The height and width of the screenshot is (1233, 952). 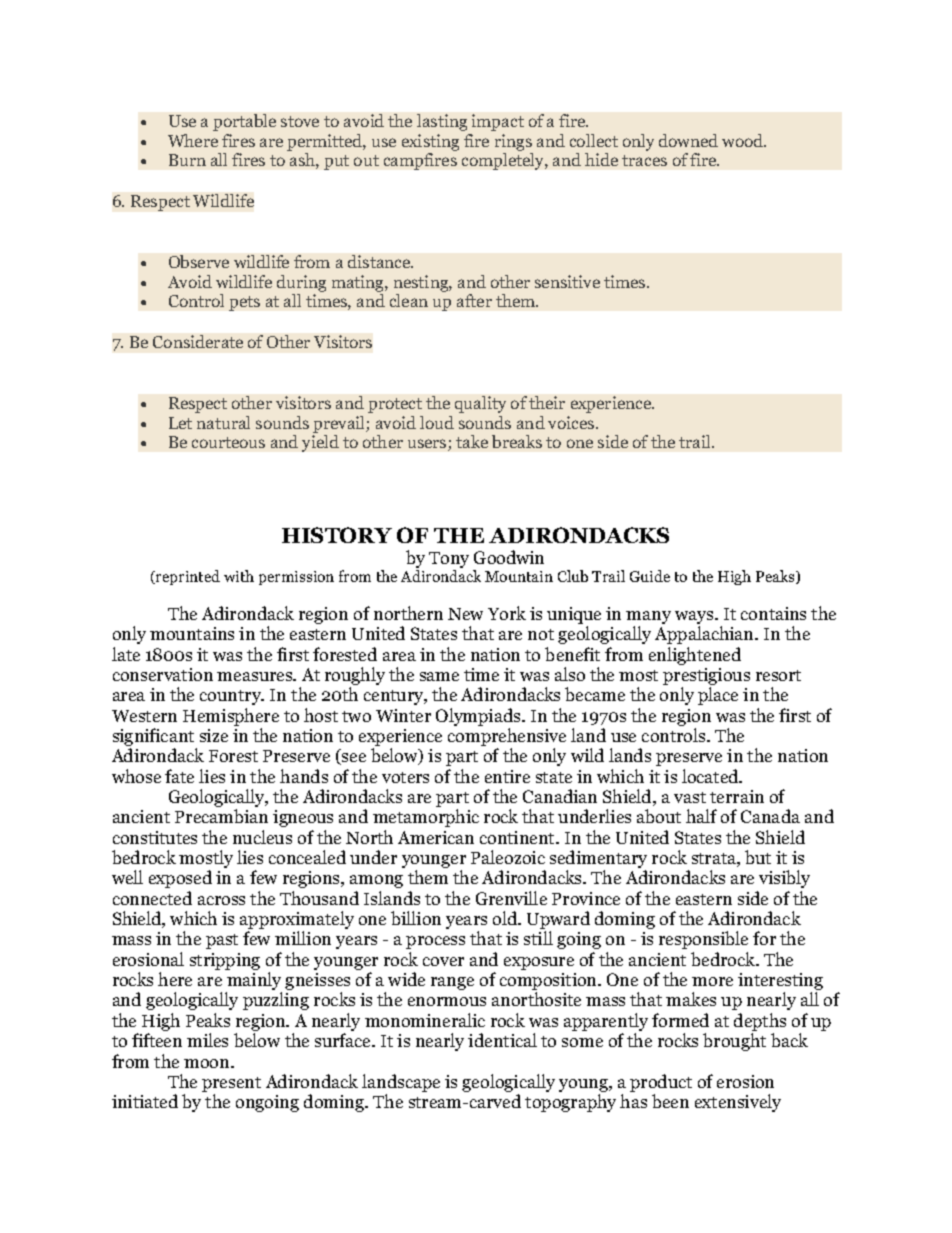 I want to click on existing, so click(x=430, y=142).
